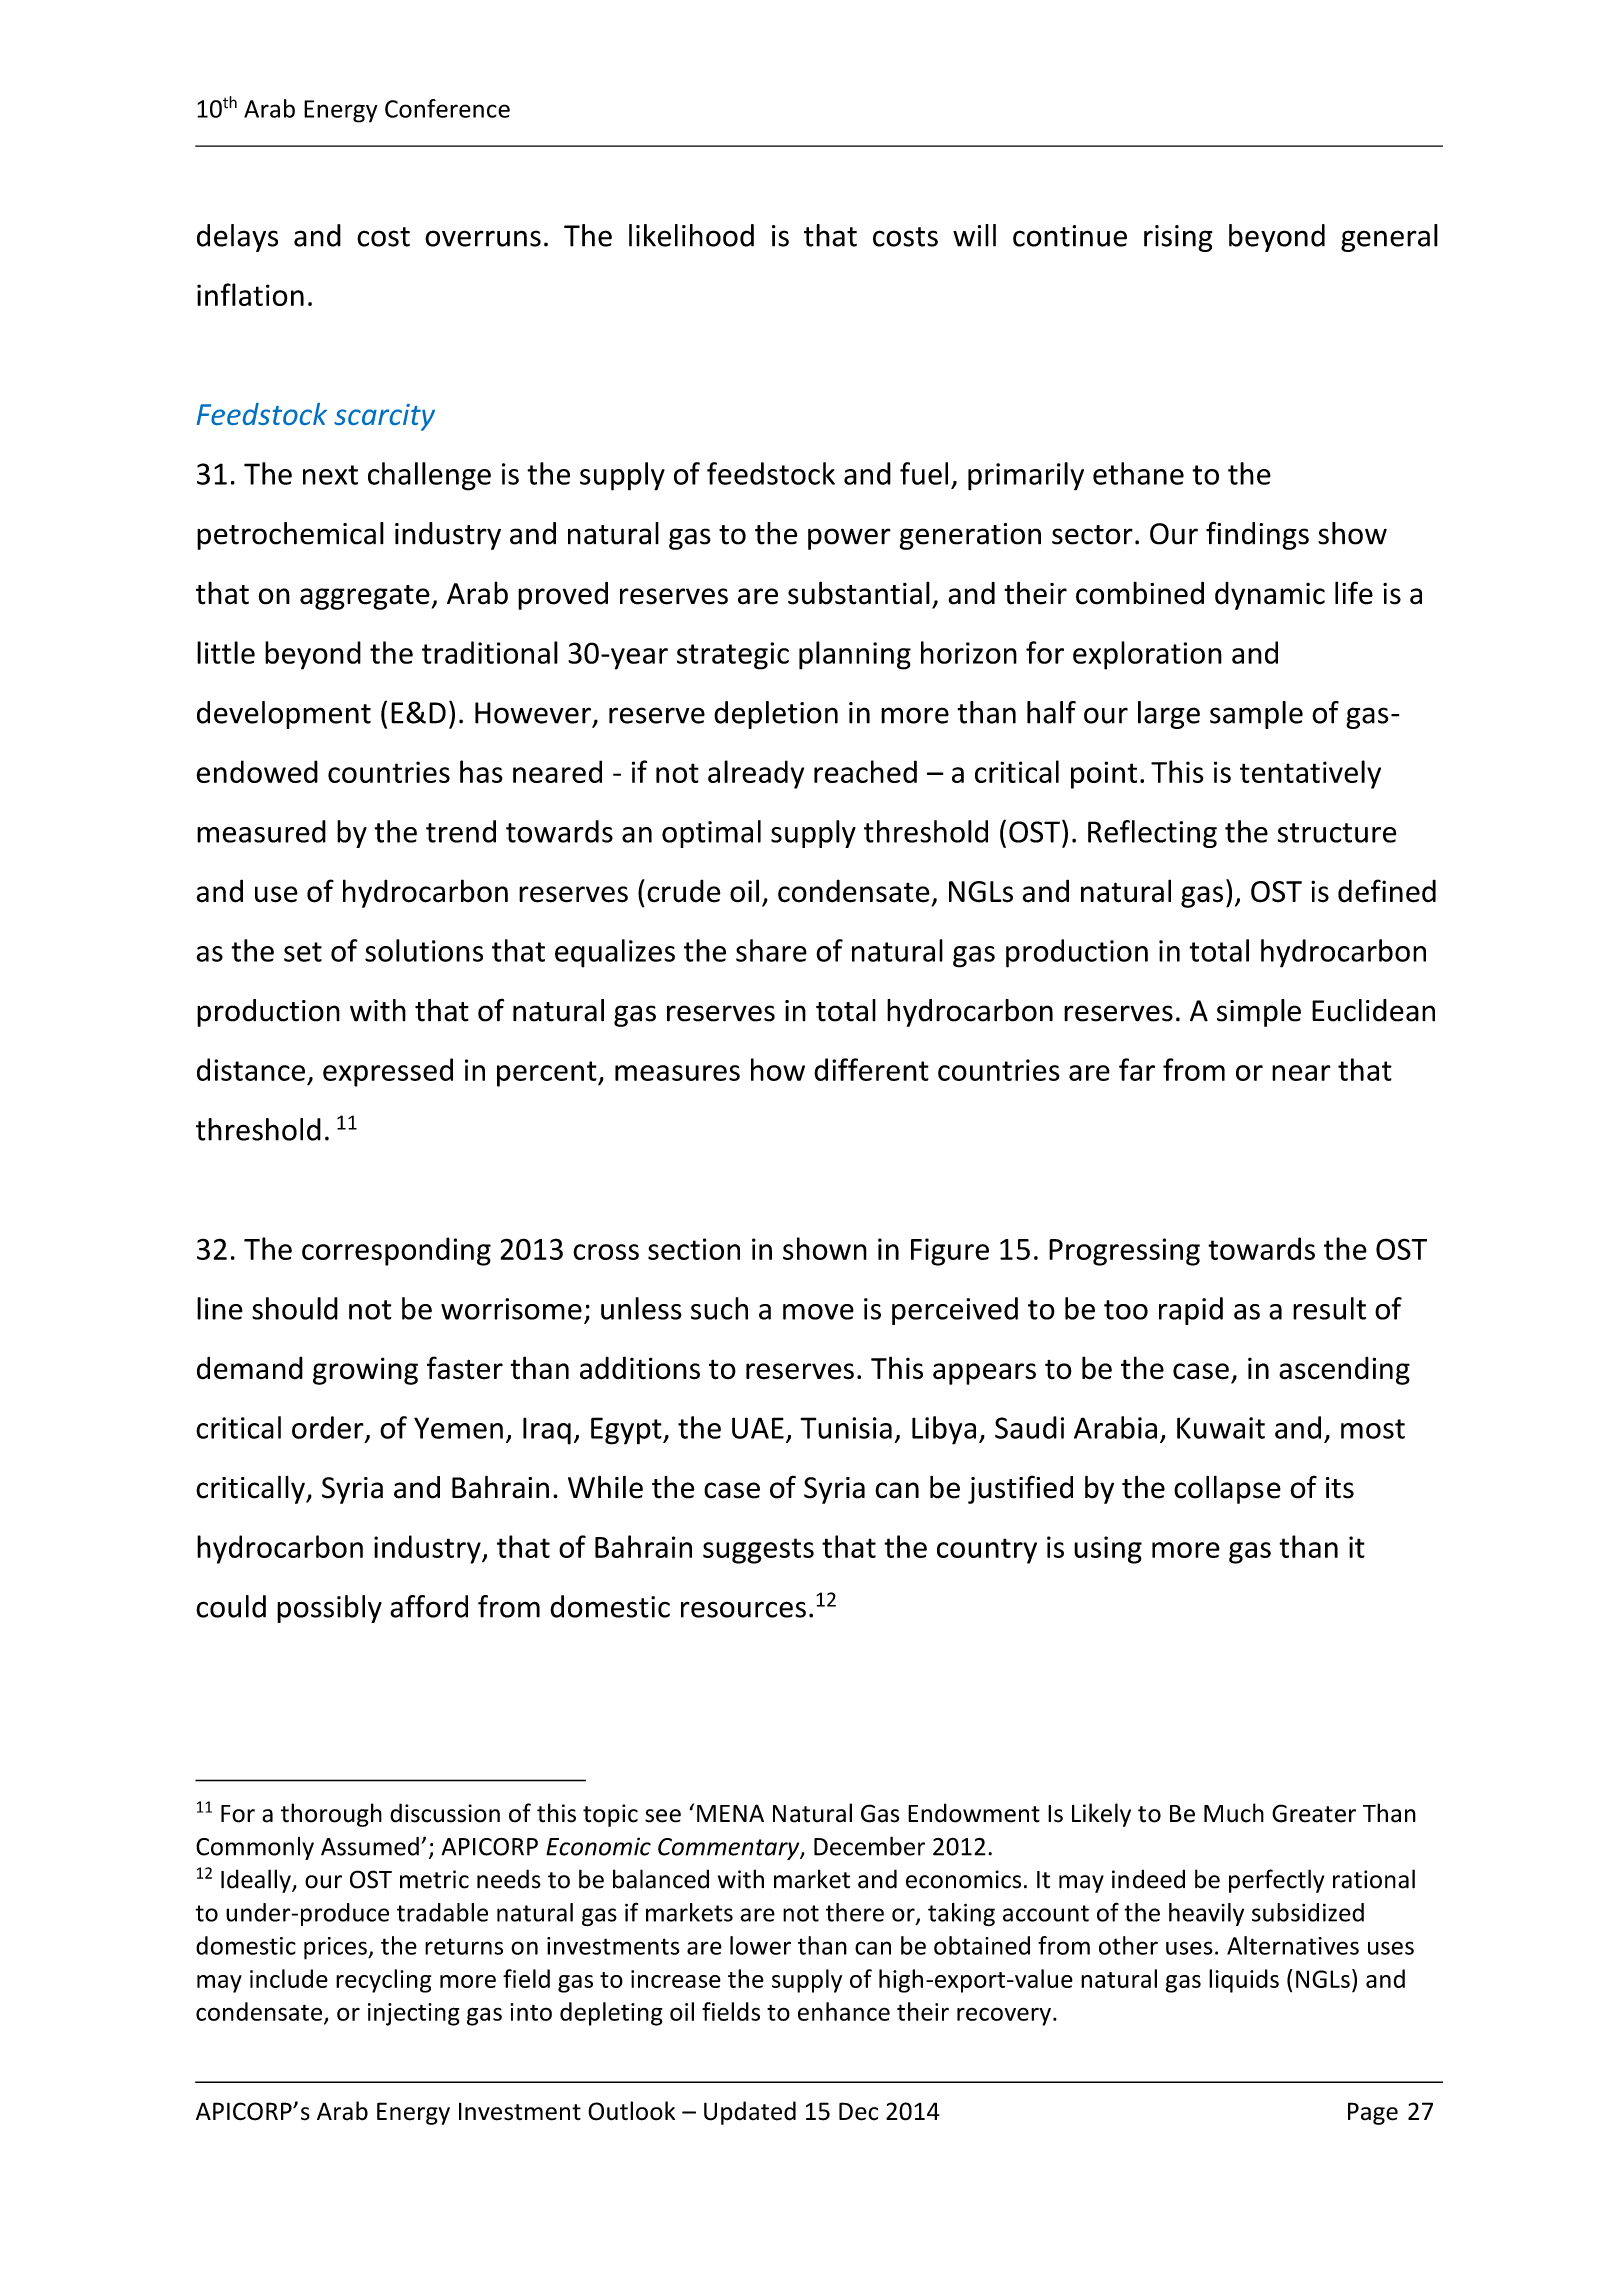 The height and width of the document is (2284, 1615). Describe the element at coordinates (846, 1428) in the document. I see `Tunisia` at that location.
